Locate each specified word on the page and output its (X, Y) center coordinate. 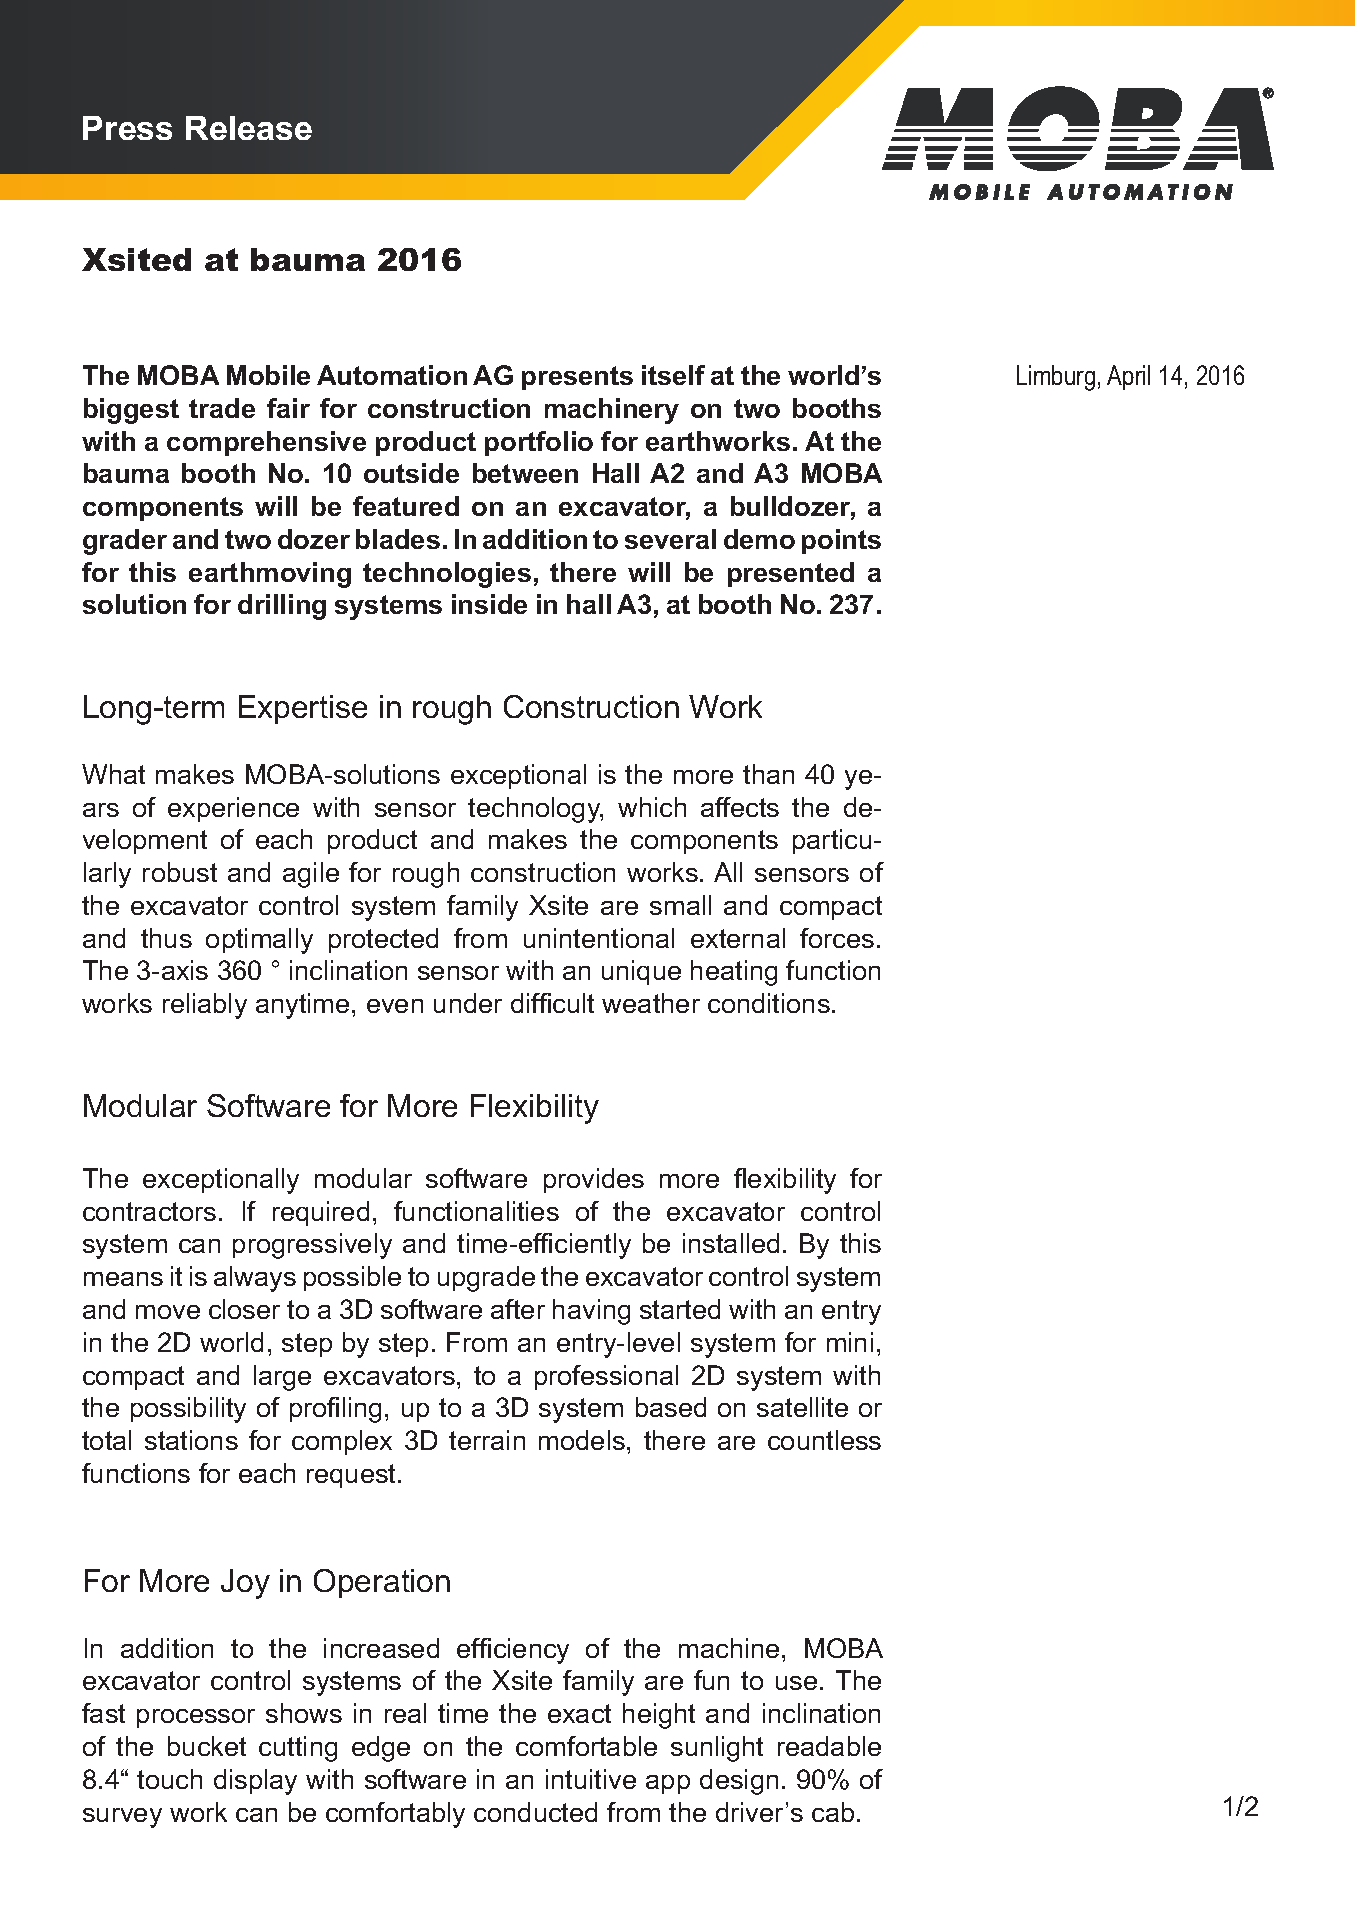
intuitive (591, 1779)
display (255, 1782)
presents (577, 378)
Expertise (303, 709)
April (1128, 377)
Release (249, 128)
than (768, 774)
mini (850, 1342)
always (255, 1279)
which (652, 807)
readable (829, 1746)
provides (594, 1180)
